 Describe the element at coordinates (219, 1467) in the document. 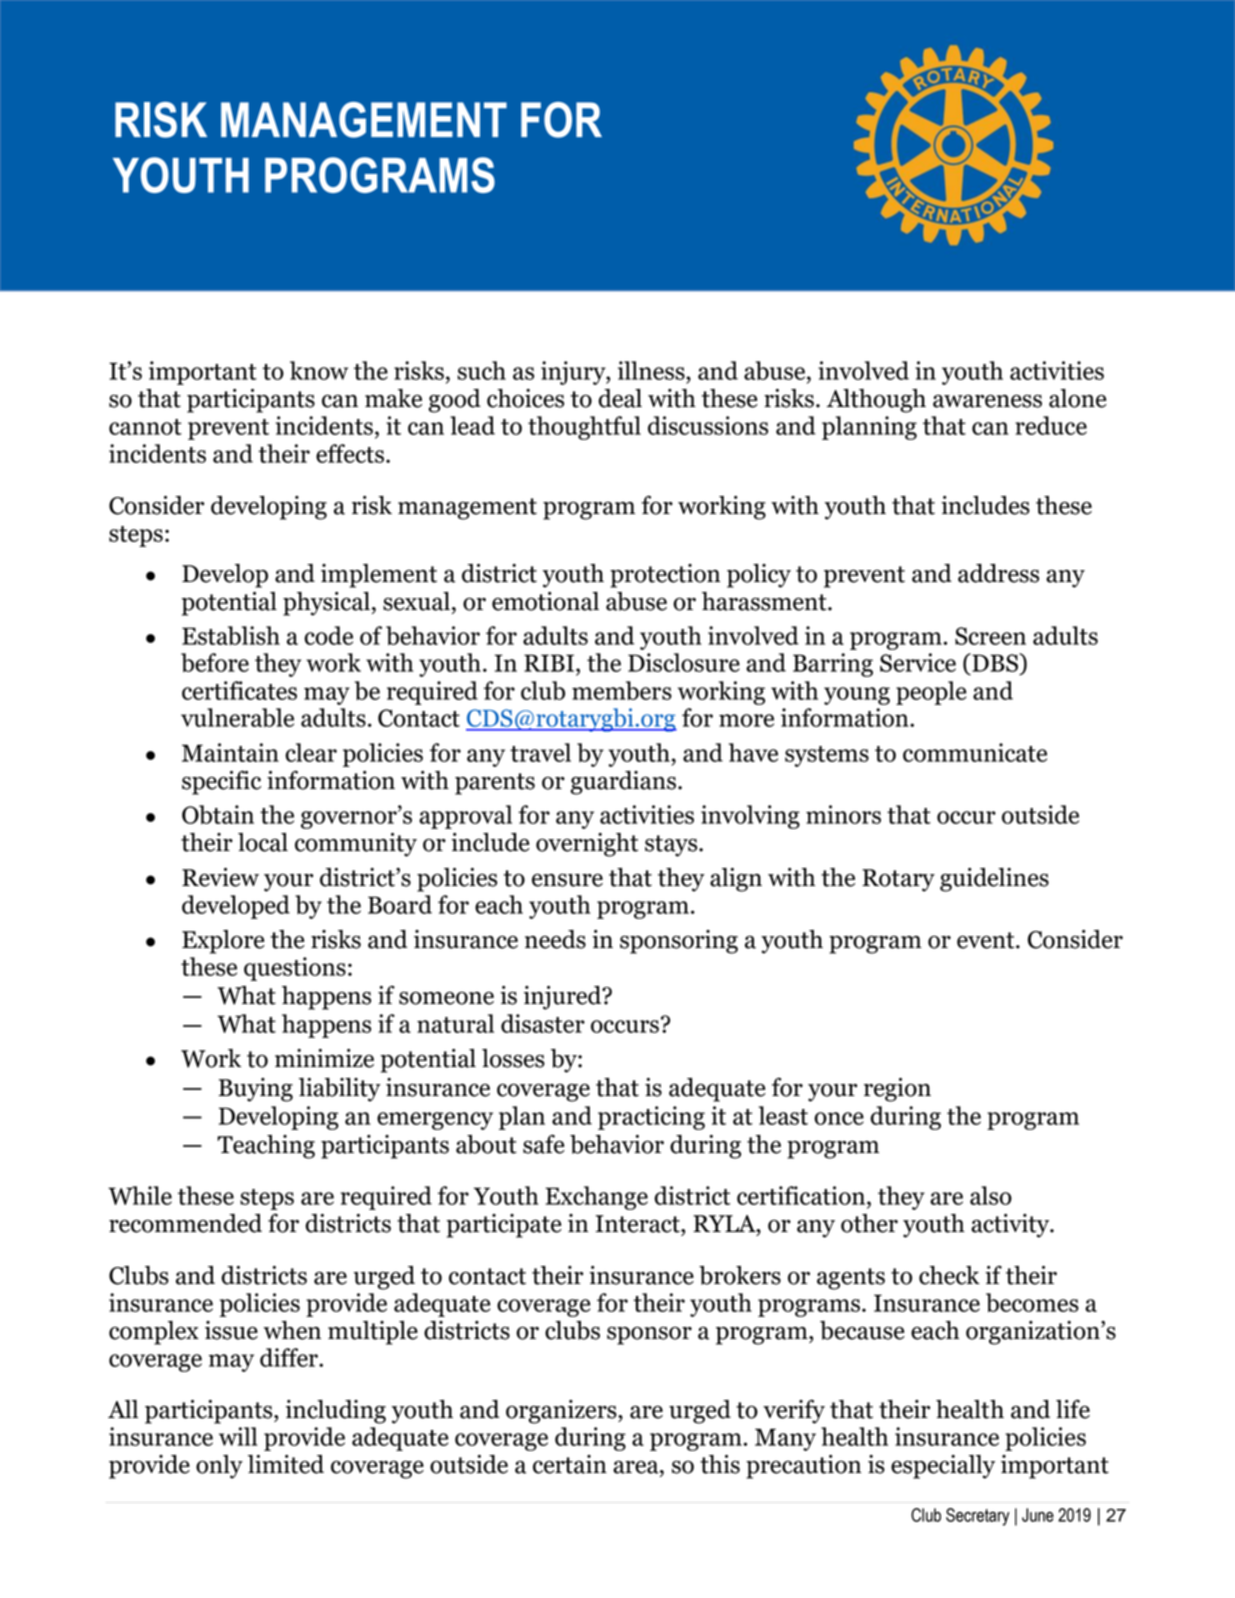

I see `only` at that location.
